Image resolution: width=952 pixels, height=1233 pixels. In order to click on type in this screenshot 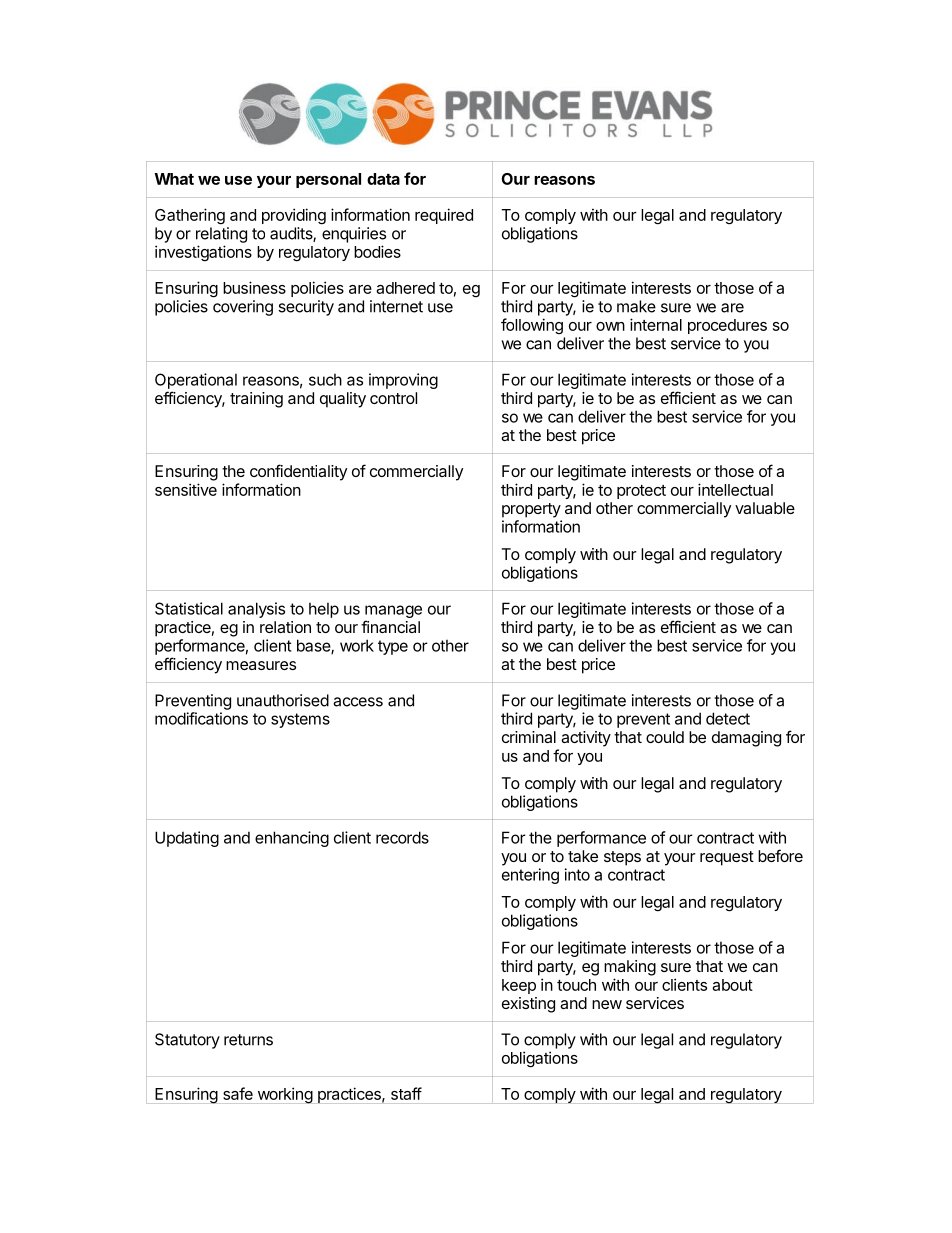, I will do `click(393, 647)`.
